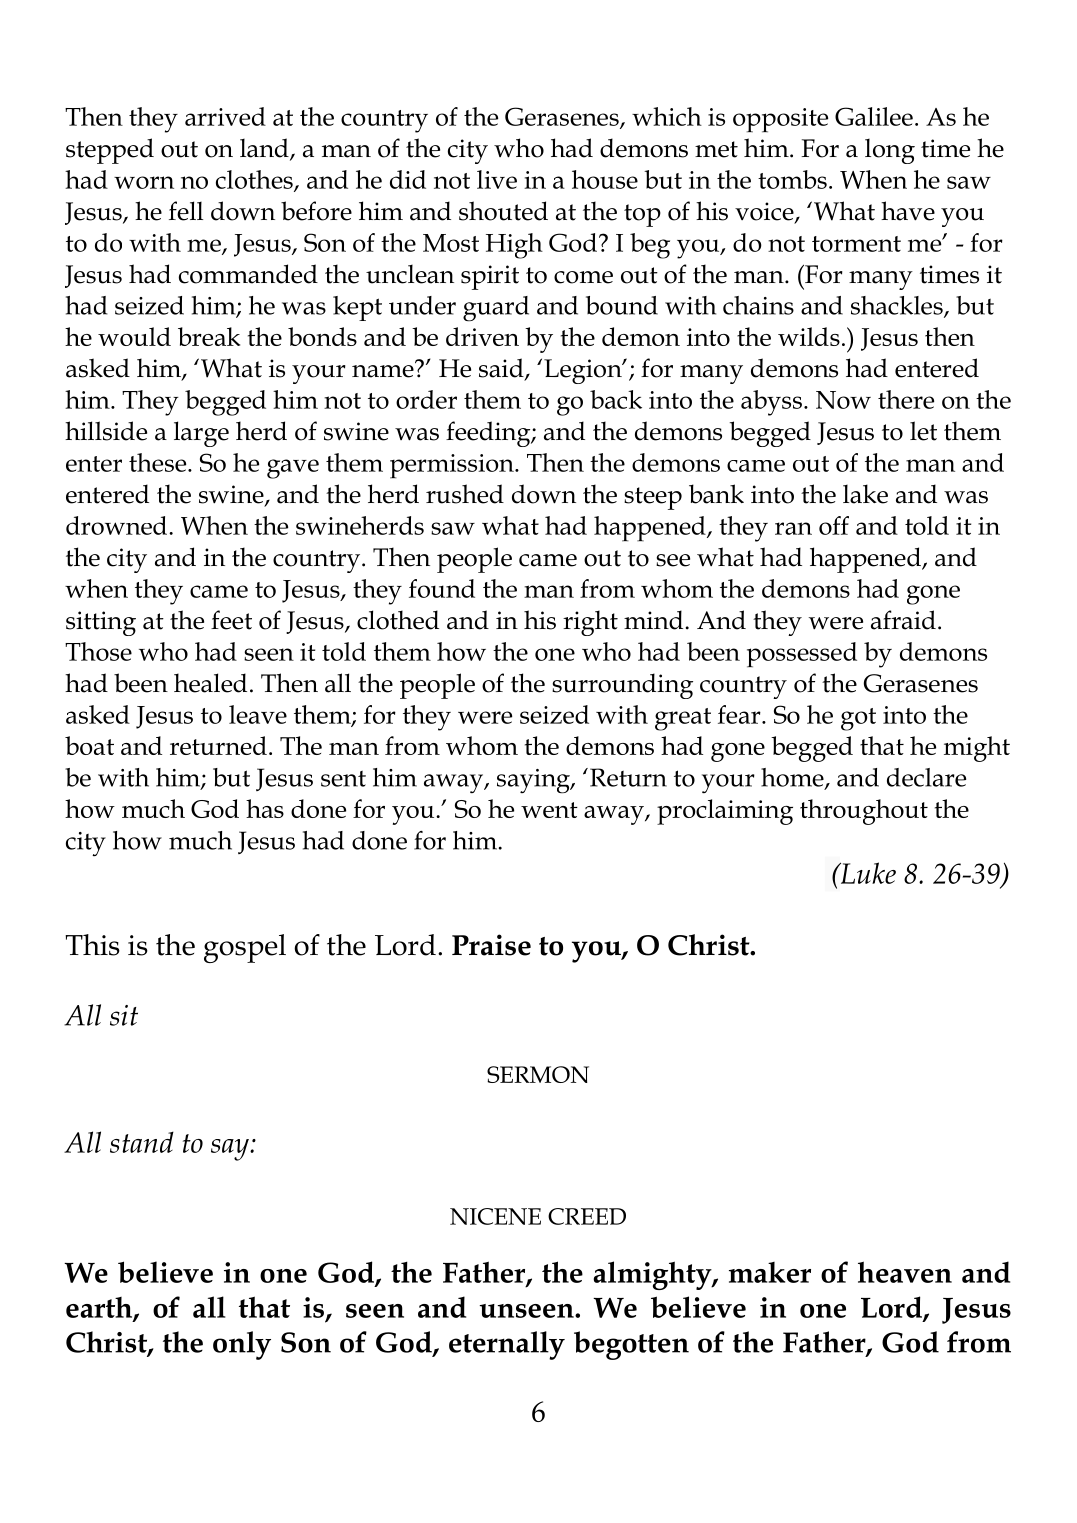  I want to click on worn, so click(144, 182).
